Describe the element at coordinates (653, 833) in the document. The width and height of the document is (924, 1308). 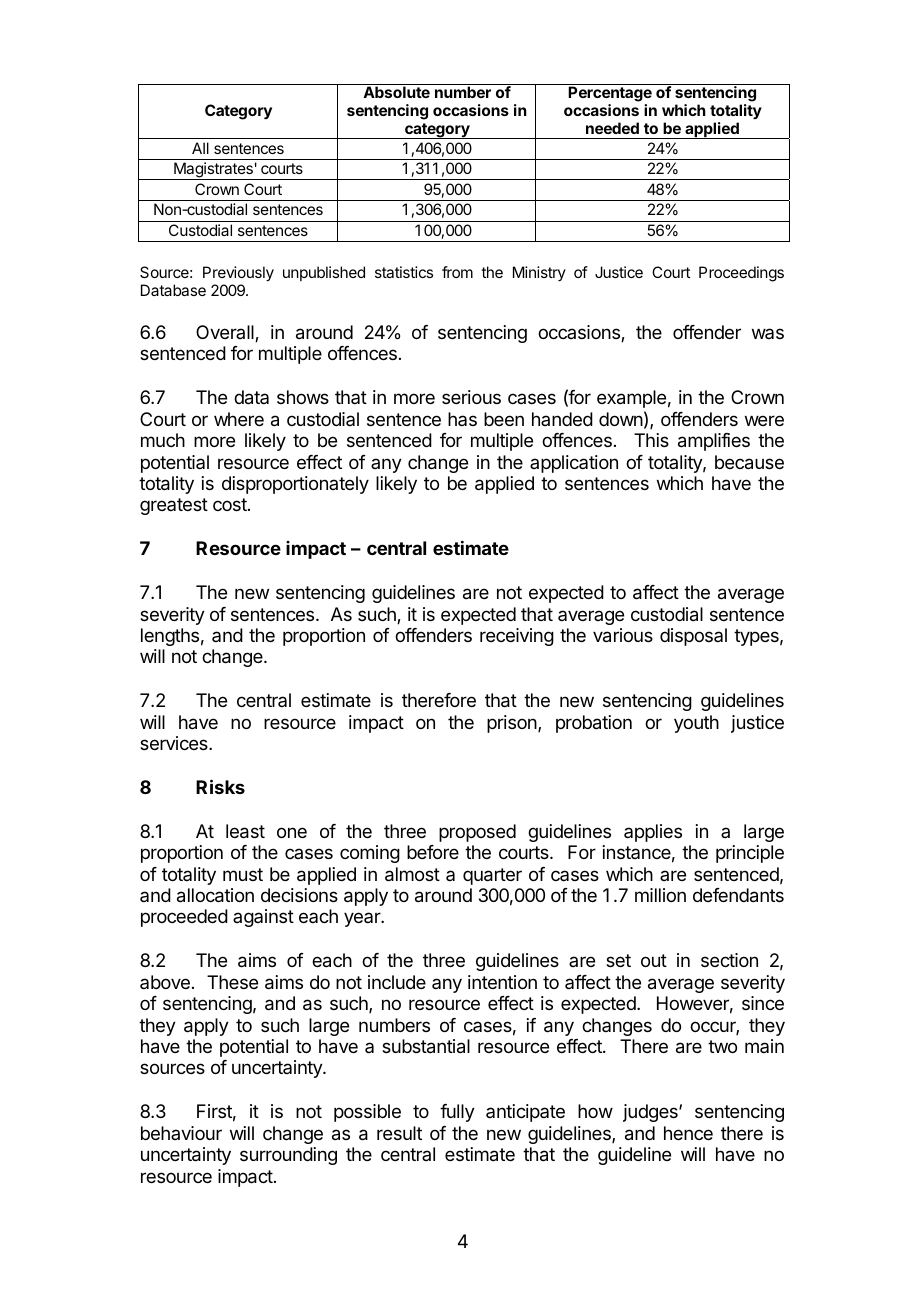
I see `applies` at that location.
